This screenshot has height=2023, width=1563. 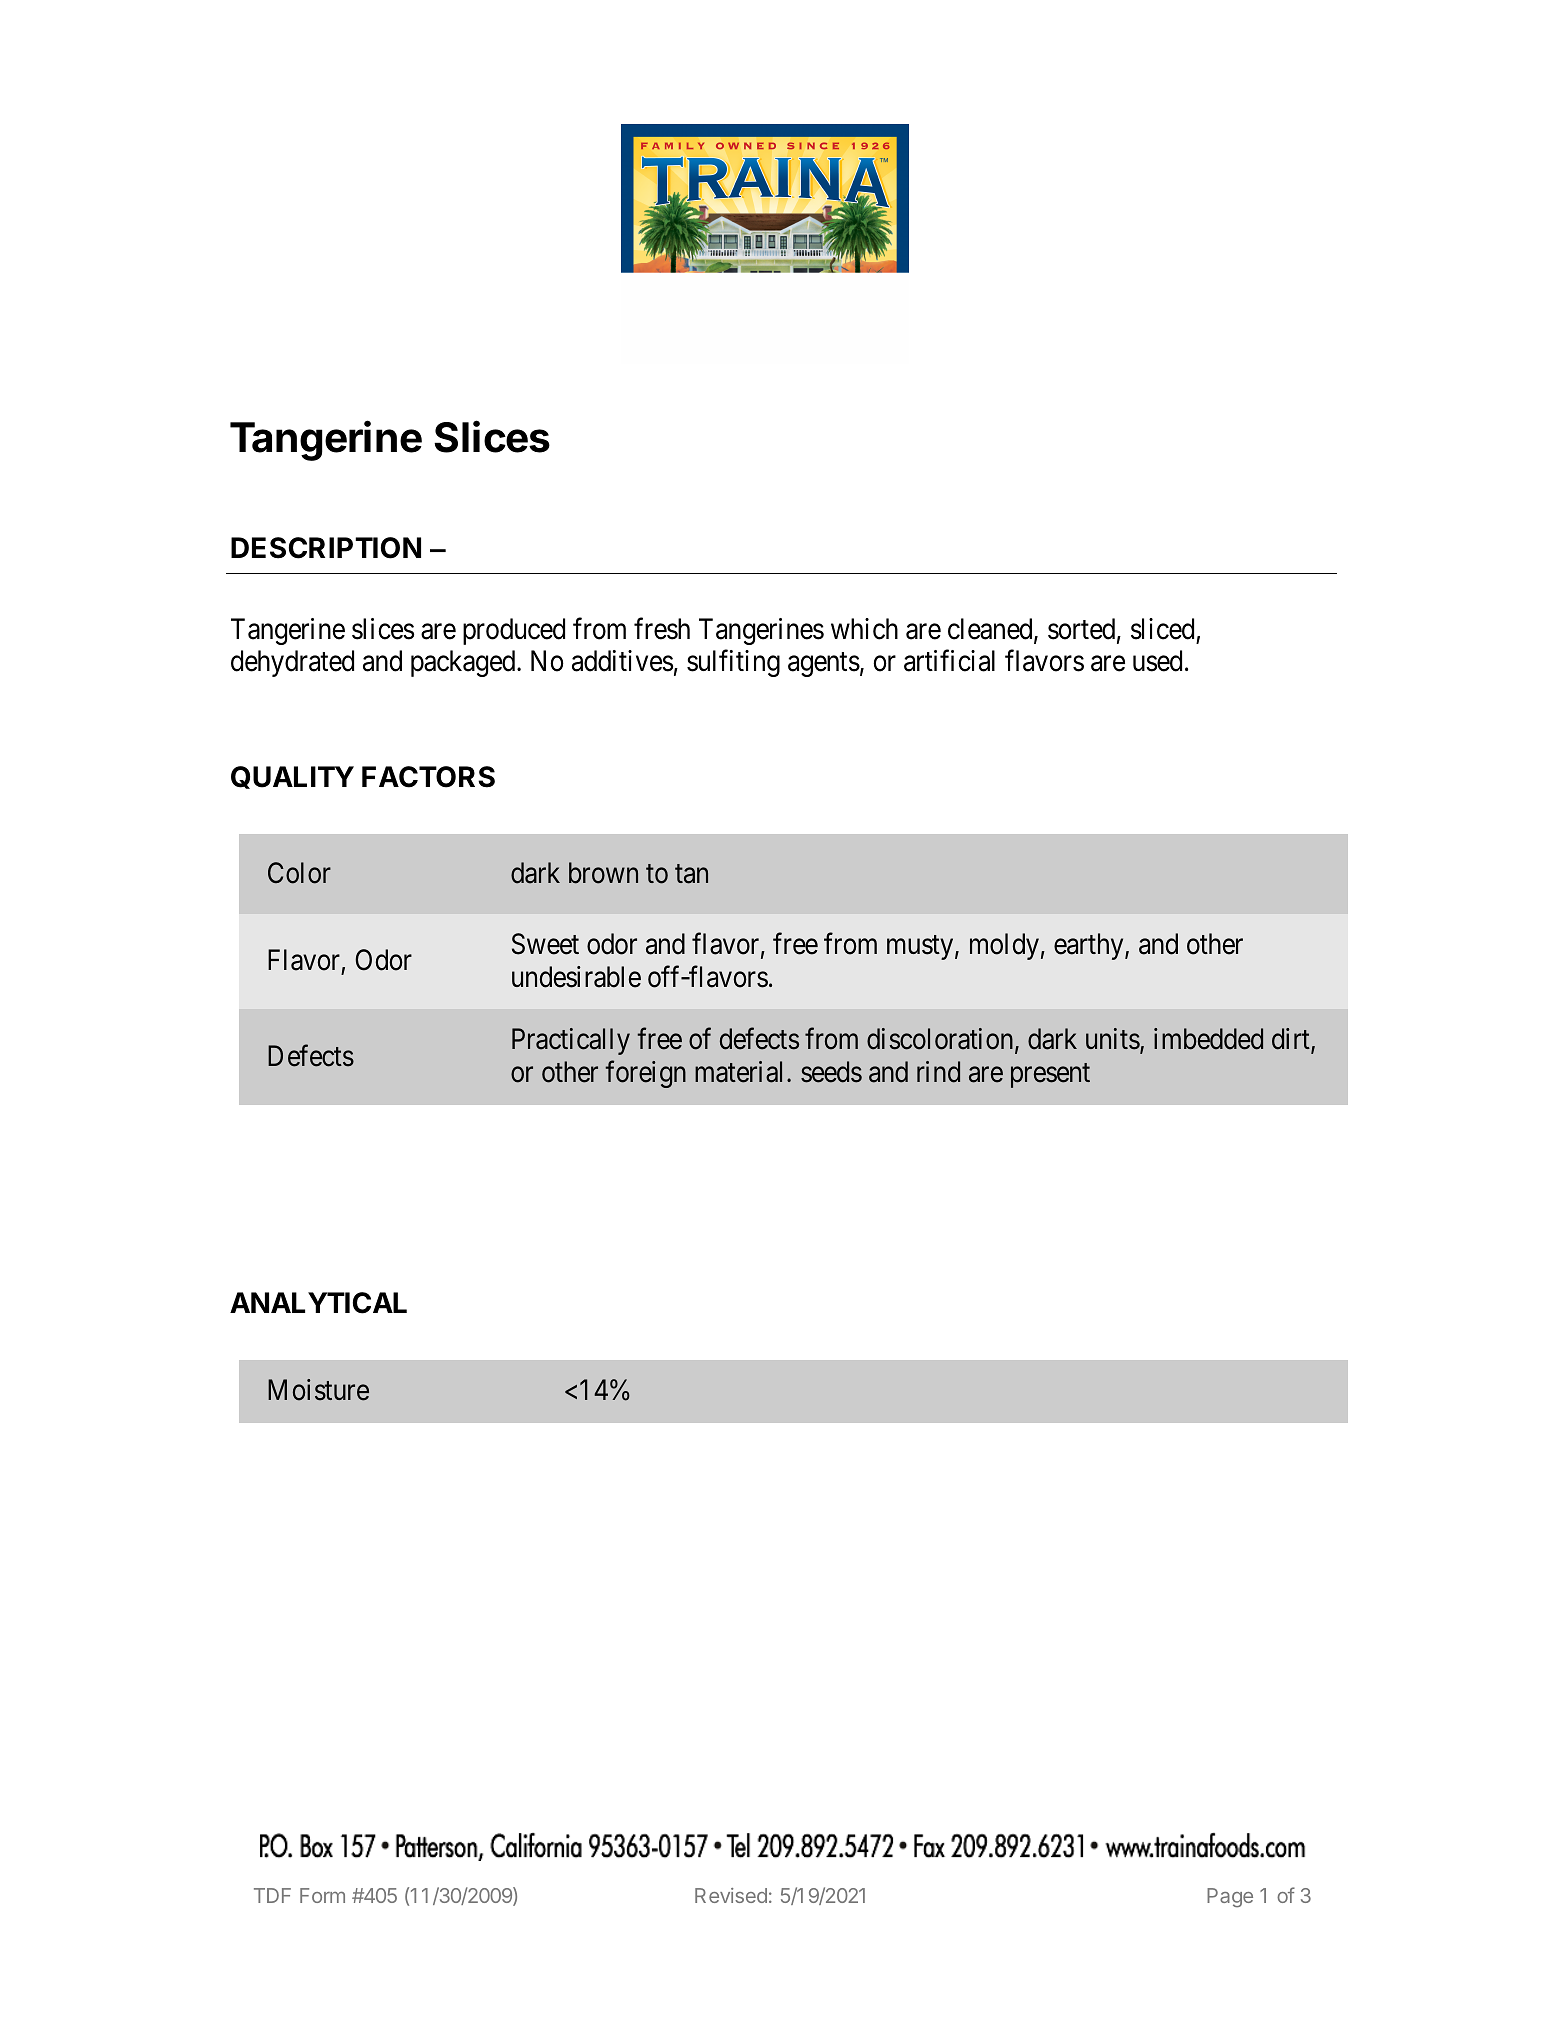 What do you see at coordinates (1162, 629) in the screenshot?
I see `sliced` at bounding box center [1162, 629].
